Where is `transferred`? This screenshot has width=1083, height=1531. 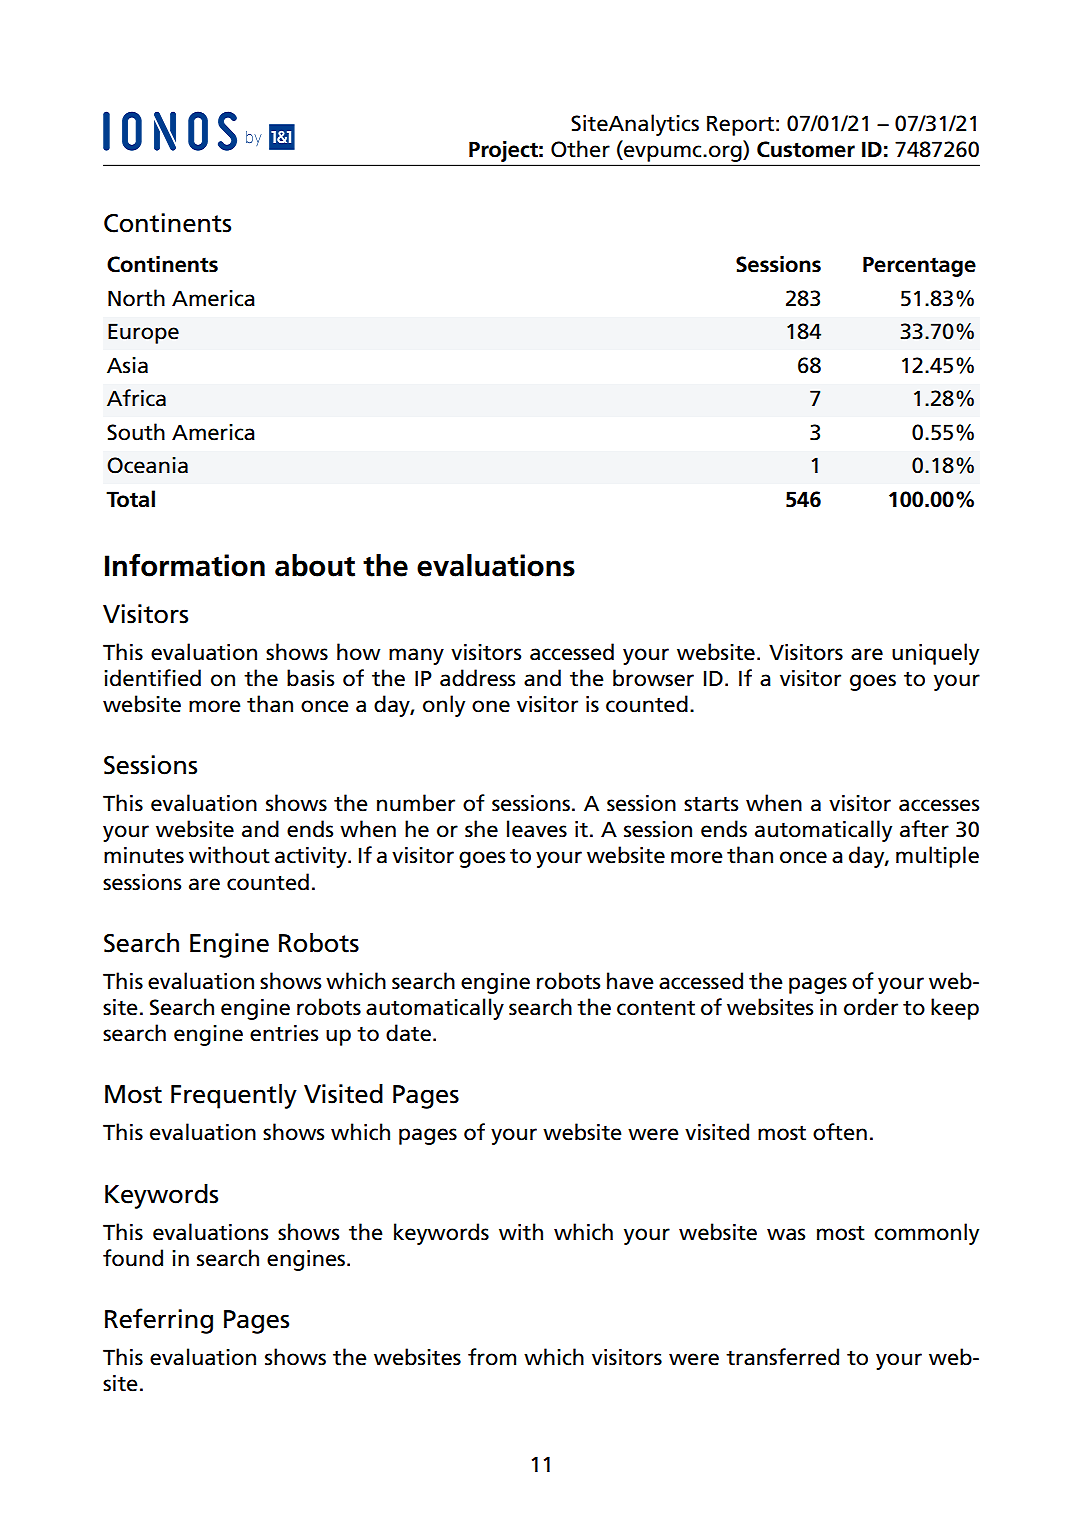 transferred is located at coordinates (782, 1357).
